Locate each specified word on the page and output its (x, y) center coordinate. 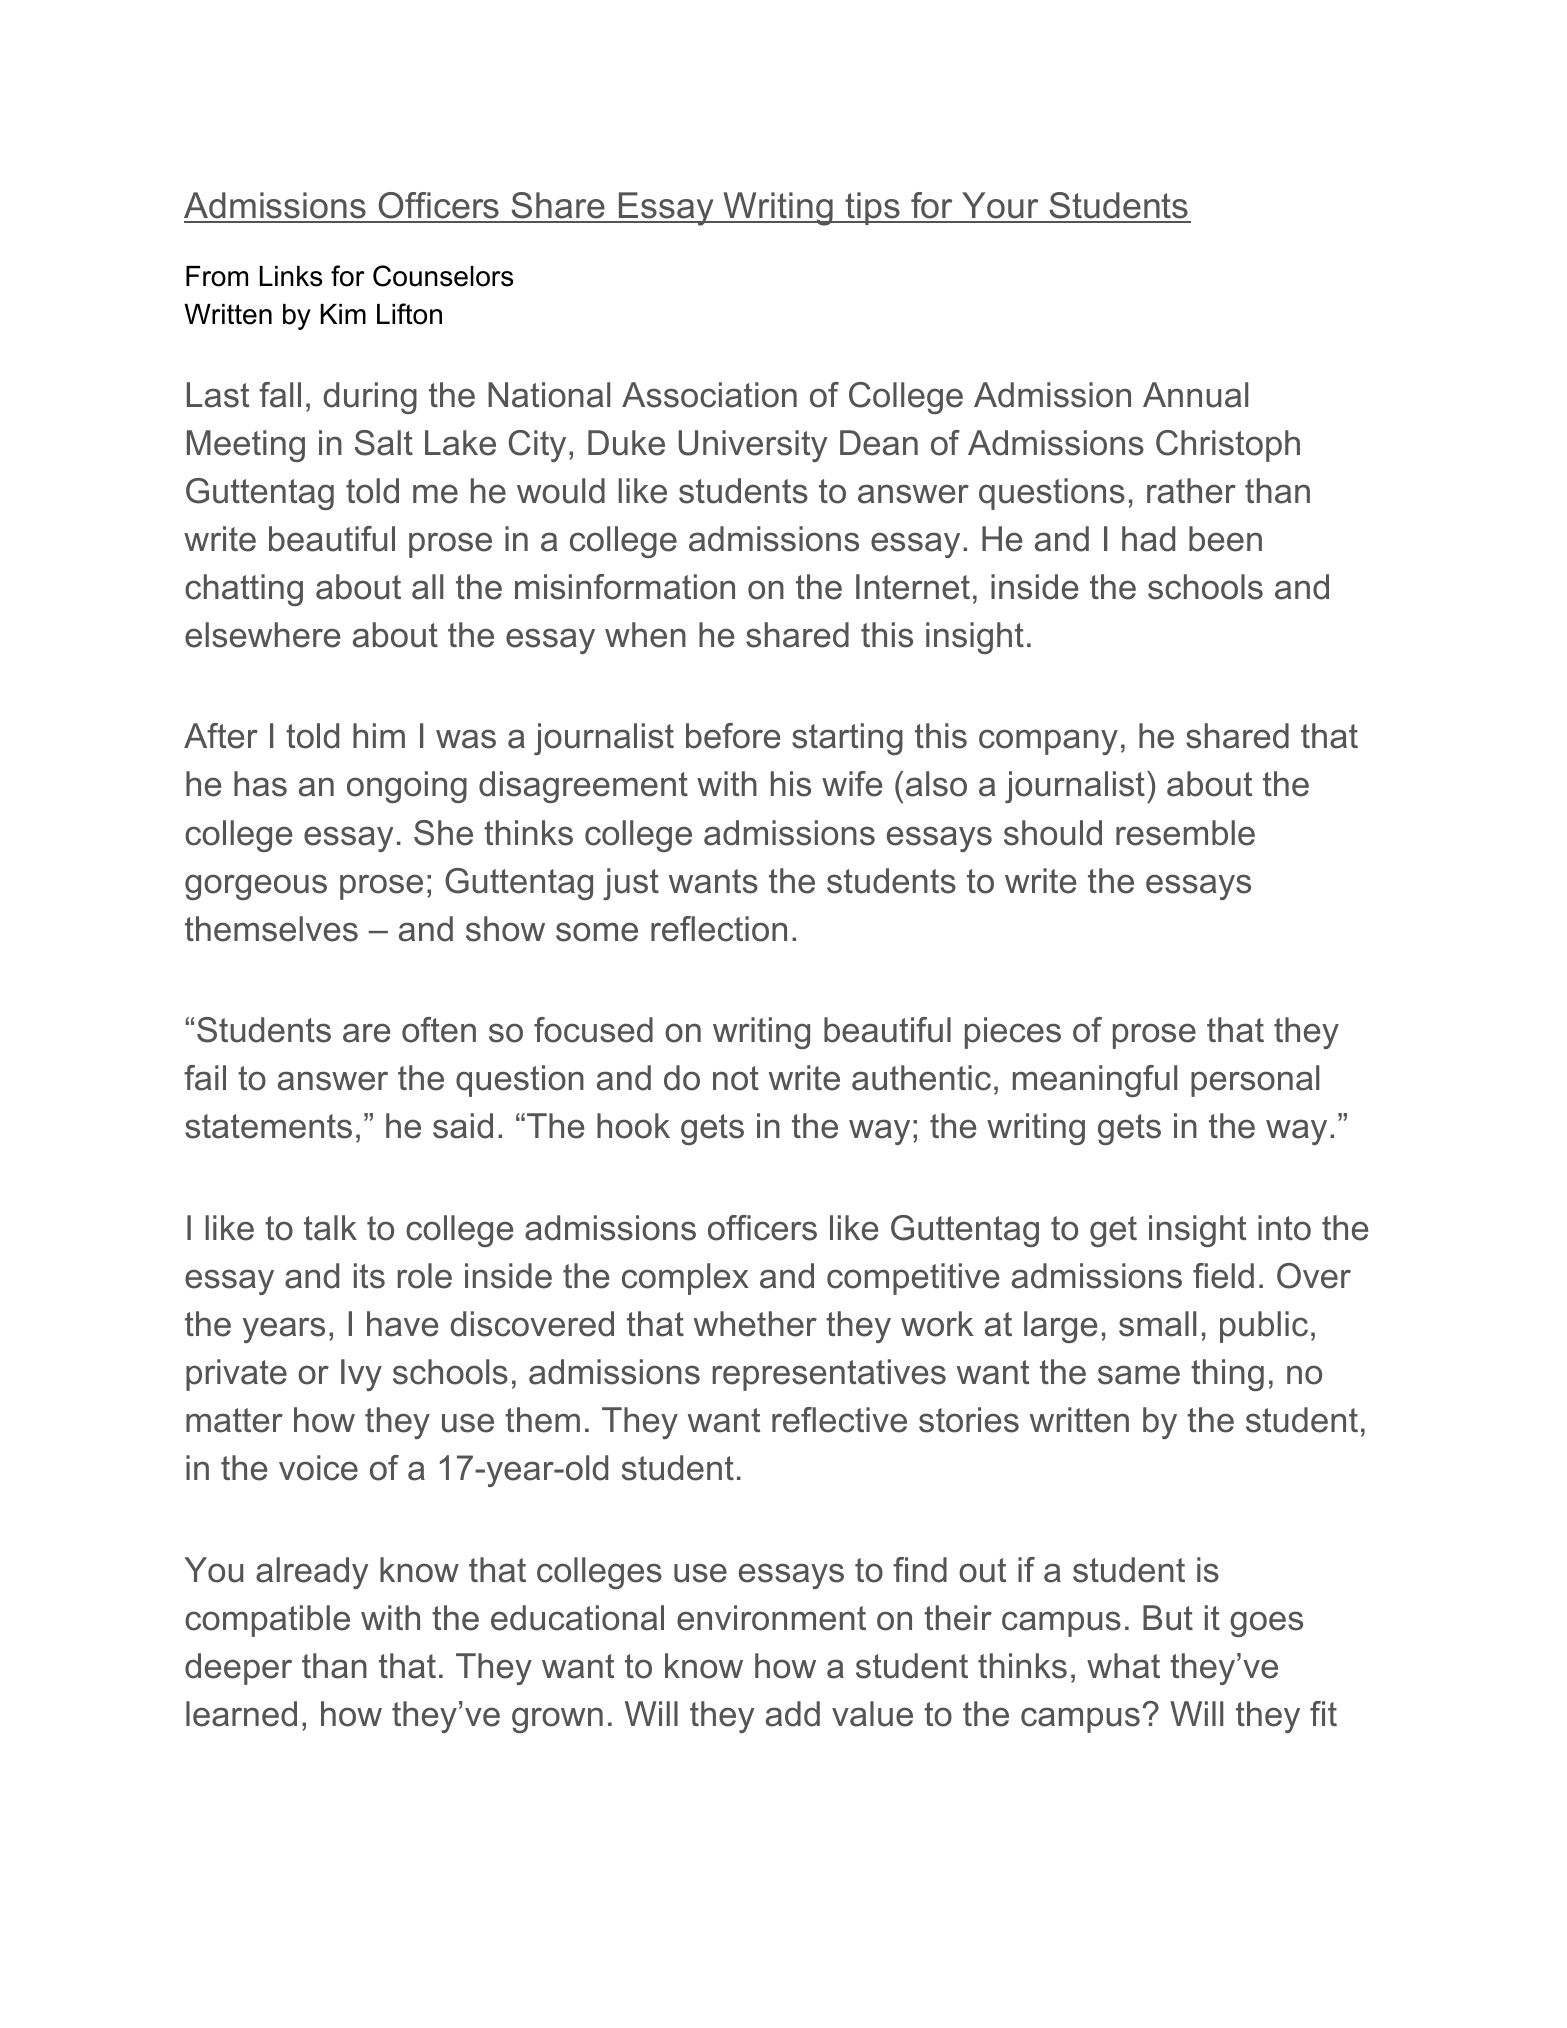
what (1123, 1666)
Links (291, 276)
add (793, 1714)
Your (1000, 207)
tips (873, 208)
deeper (238, 1669)
